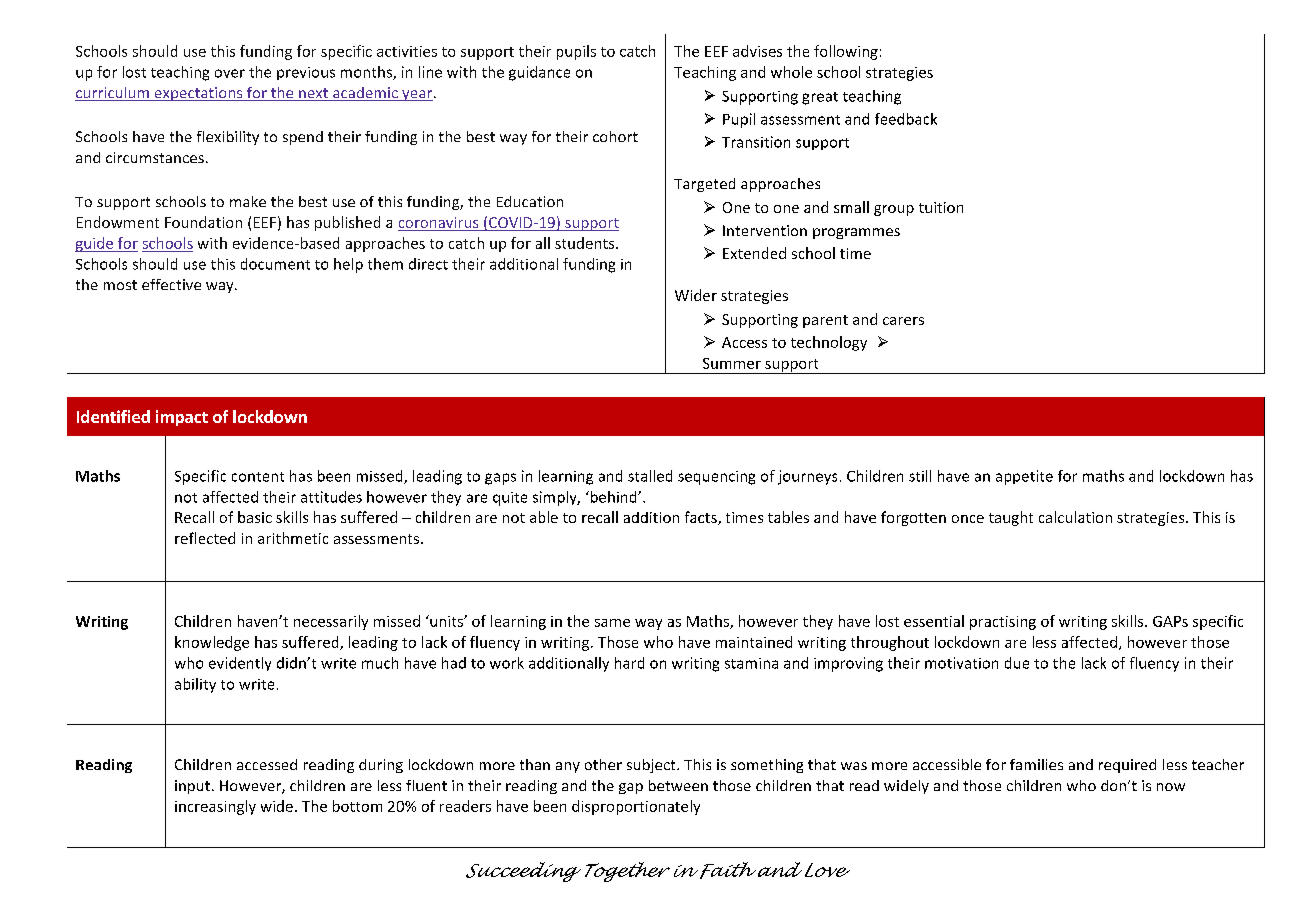 This screenshot has height=924, width=1308. I want to click on feedback, so click(906, 119).
